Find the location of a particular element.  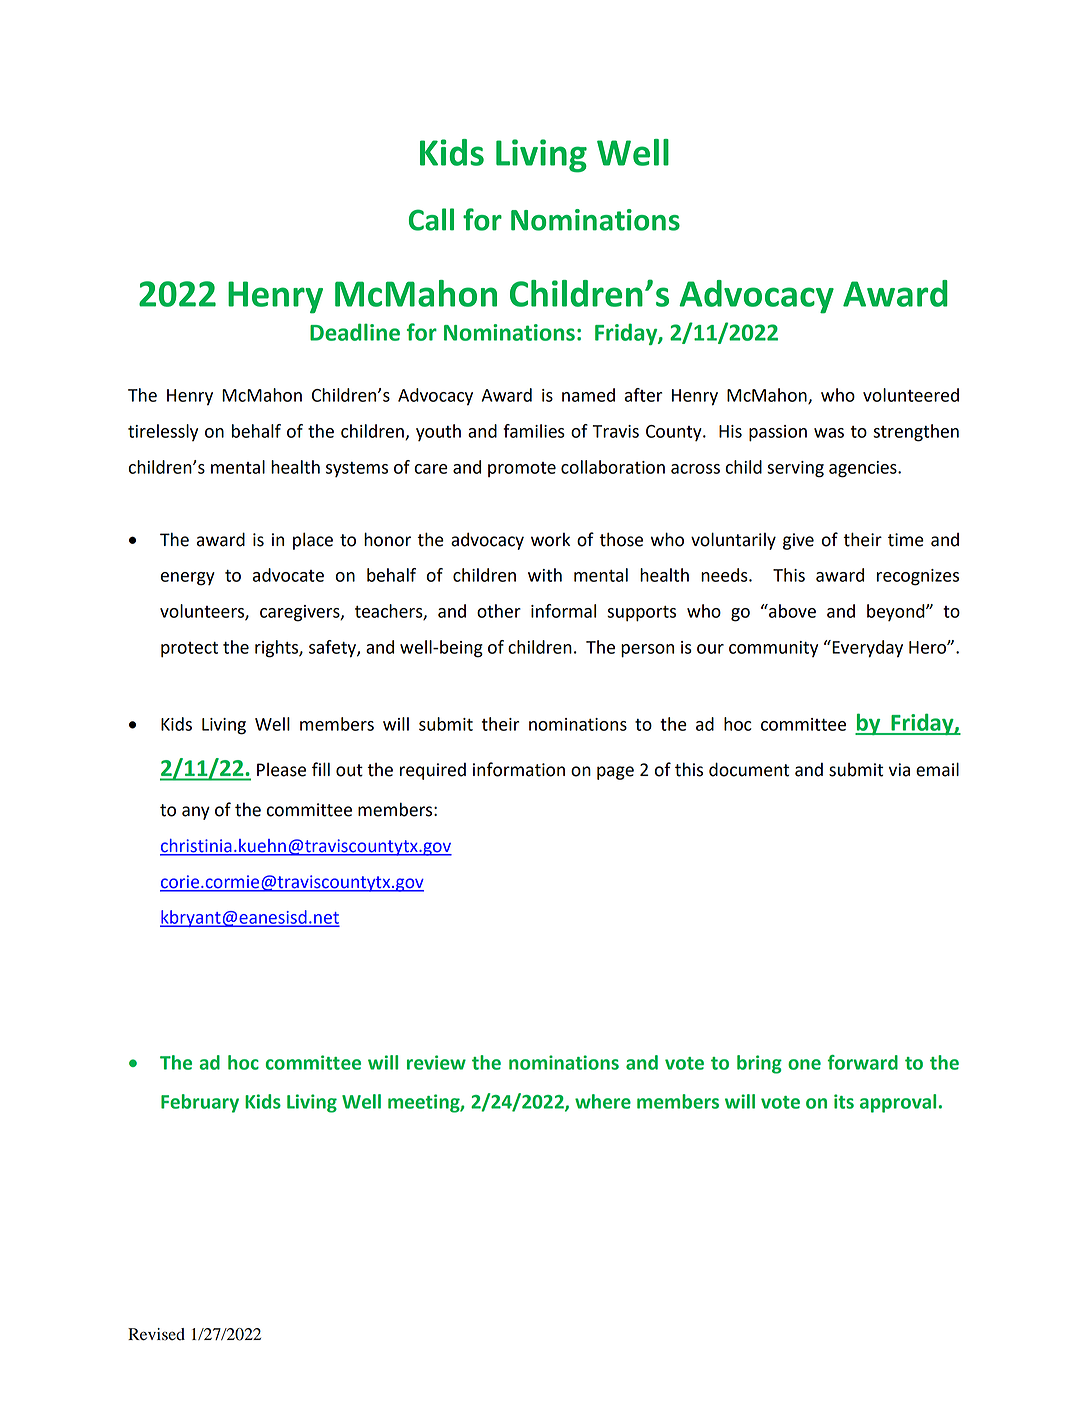

volunteered is located at coordinates (911, 395).
